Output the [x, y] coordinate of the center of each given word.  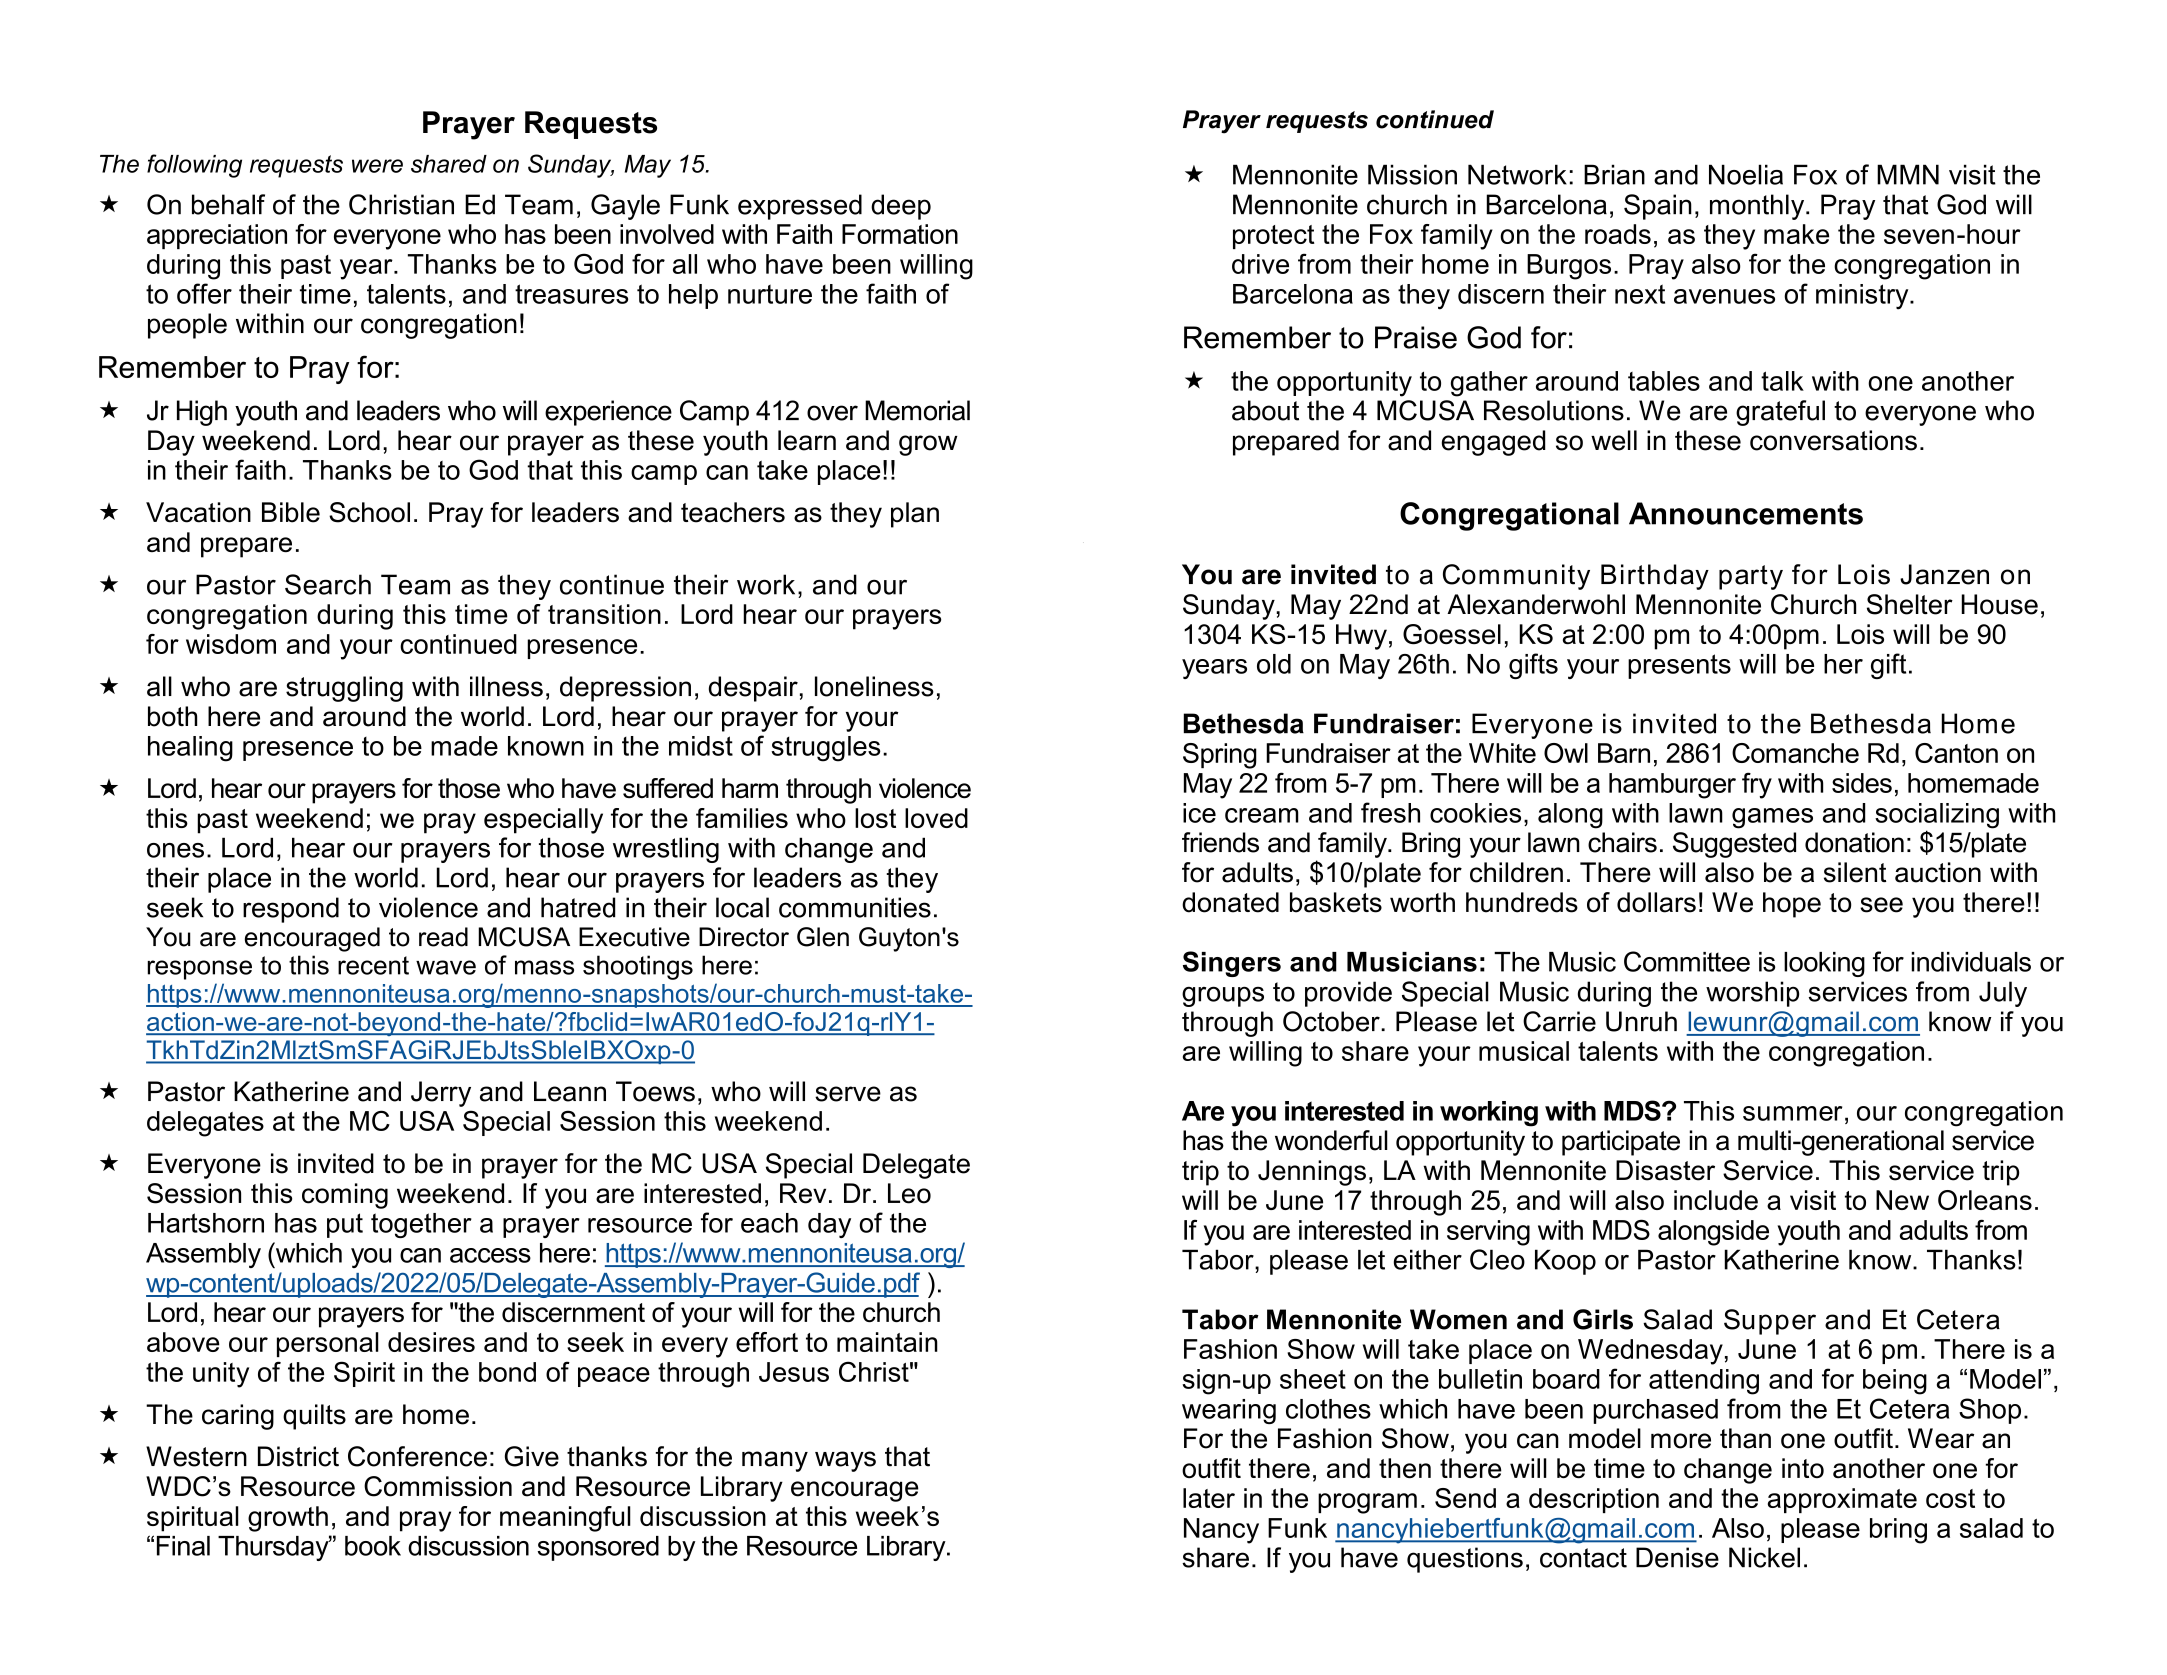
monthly [1758, 207]
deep [901, 207]
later [1209, 1498]
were [377, 166]
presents [1679, 666]
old [1274, 664]
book [373, 1546]
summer [1793, 1113]
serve [848, 1094]
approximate [1842, 1500]
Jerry [441, 1094]
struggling [344, 689]
